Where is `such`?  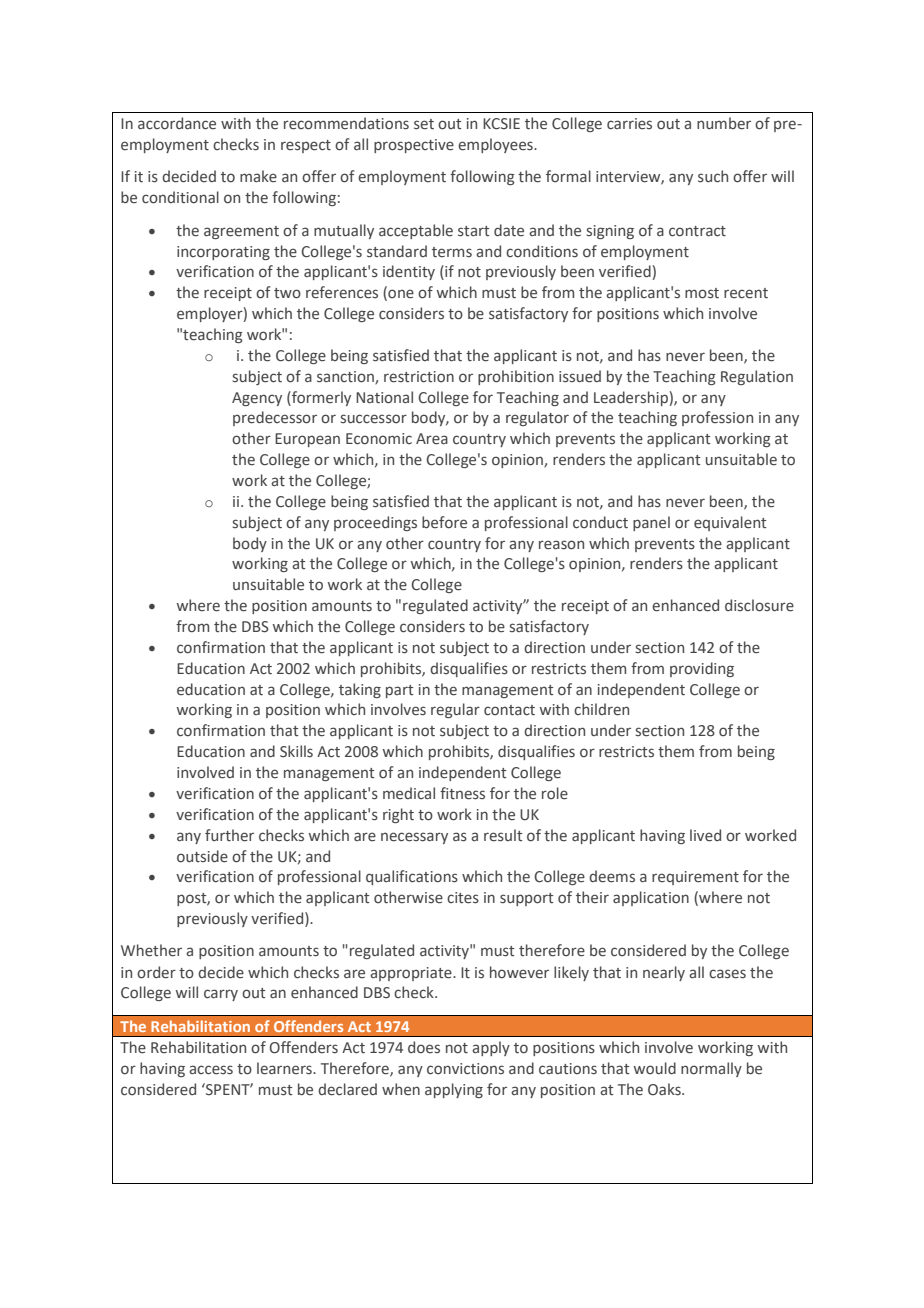 such is located at coordinates (713, 176).
